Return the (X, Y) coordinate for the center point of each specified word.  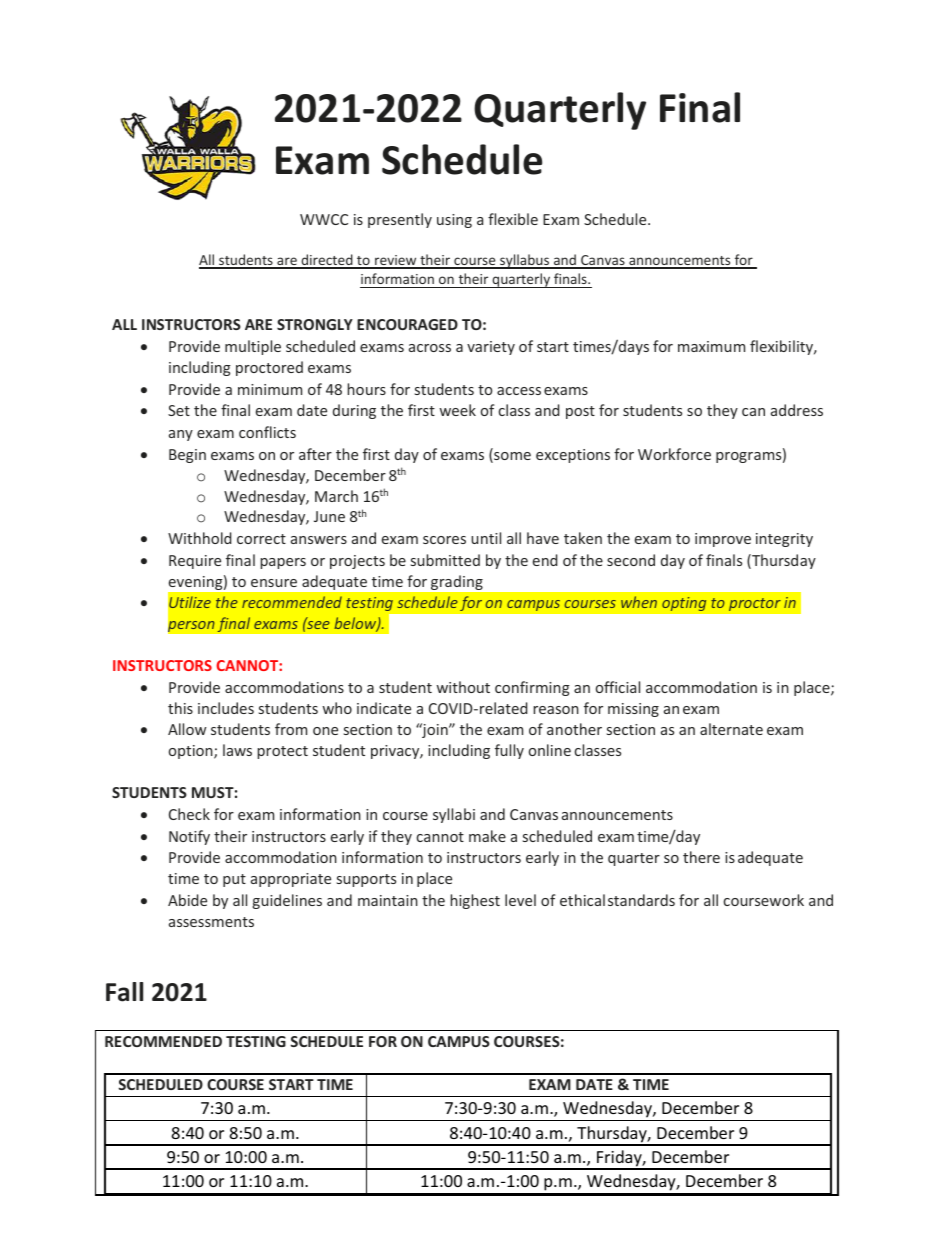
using (454, 221)
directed (327, 261)
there (701, 857)
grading (457, 583)
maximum (711, 346)
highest (475, 901)
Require (195, 562)
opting (684, 603)
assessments (211, 922)
